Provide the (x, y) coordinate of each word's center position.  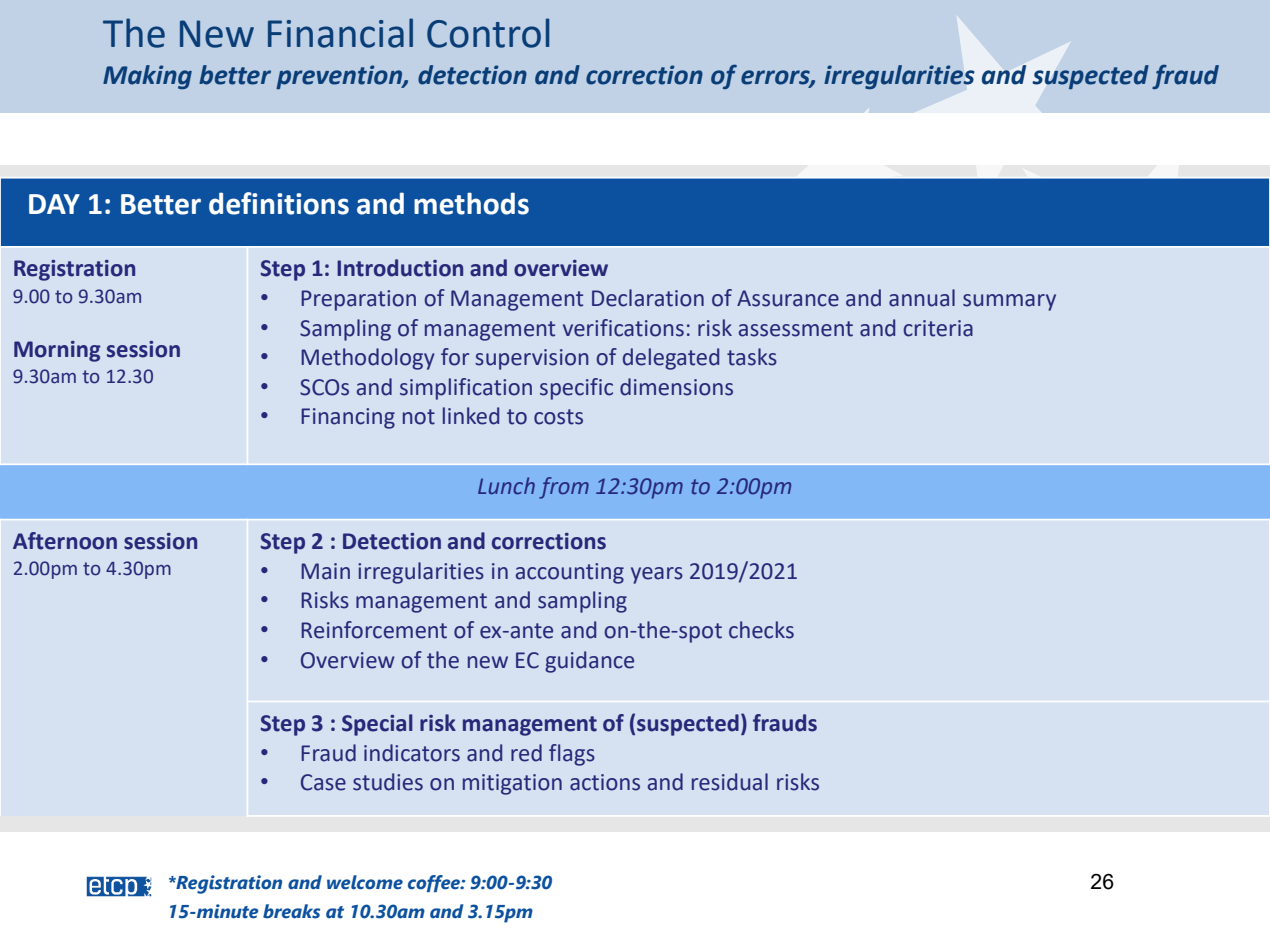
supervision (532, 359)
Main (325, 571)
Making (147, 77)
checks (761, 630)
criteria (938, 328)
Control (488, 33)
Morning (57, 351)
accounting (570, 573)
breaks (291, 911)
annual (922, 298)
